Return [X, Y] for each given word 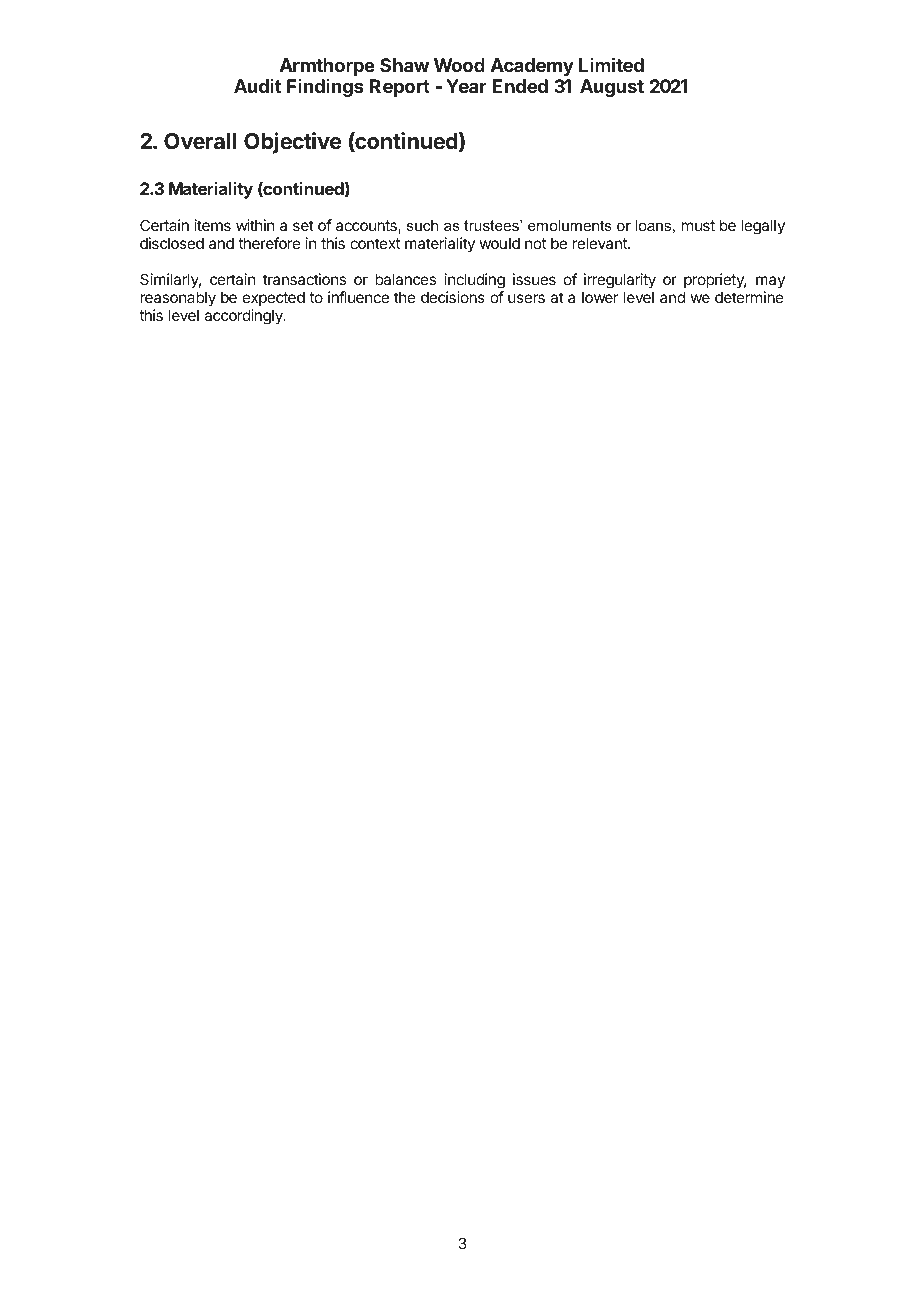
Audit [257, 86]
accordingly [244, 317]
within [255, 225]
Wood [459, 65]
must [698, 225]
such [422, 225]
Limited [611, 64]
